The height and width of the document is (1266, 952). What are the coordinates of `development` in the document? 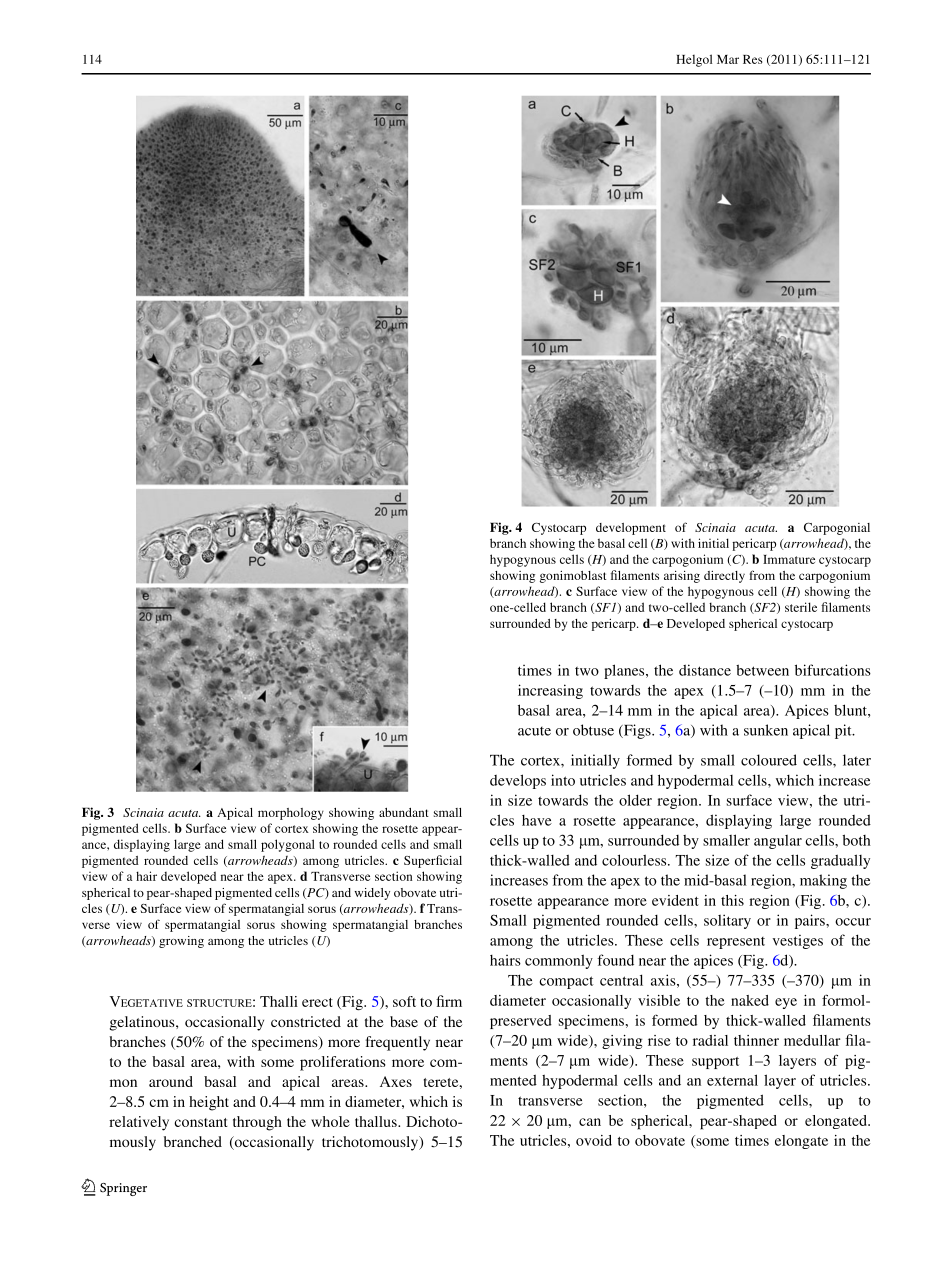 It's located at (631, 529).
